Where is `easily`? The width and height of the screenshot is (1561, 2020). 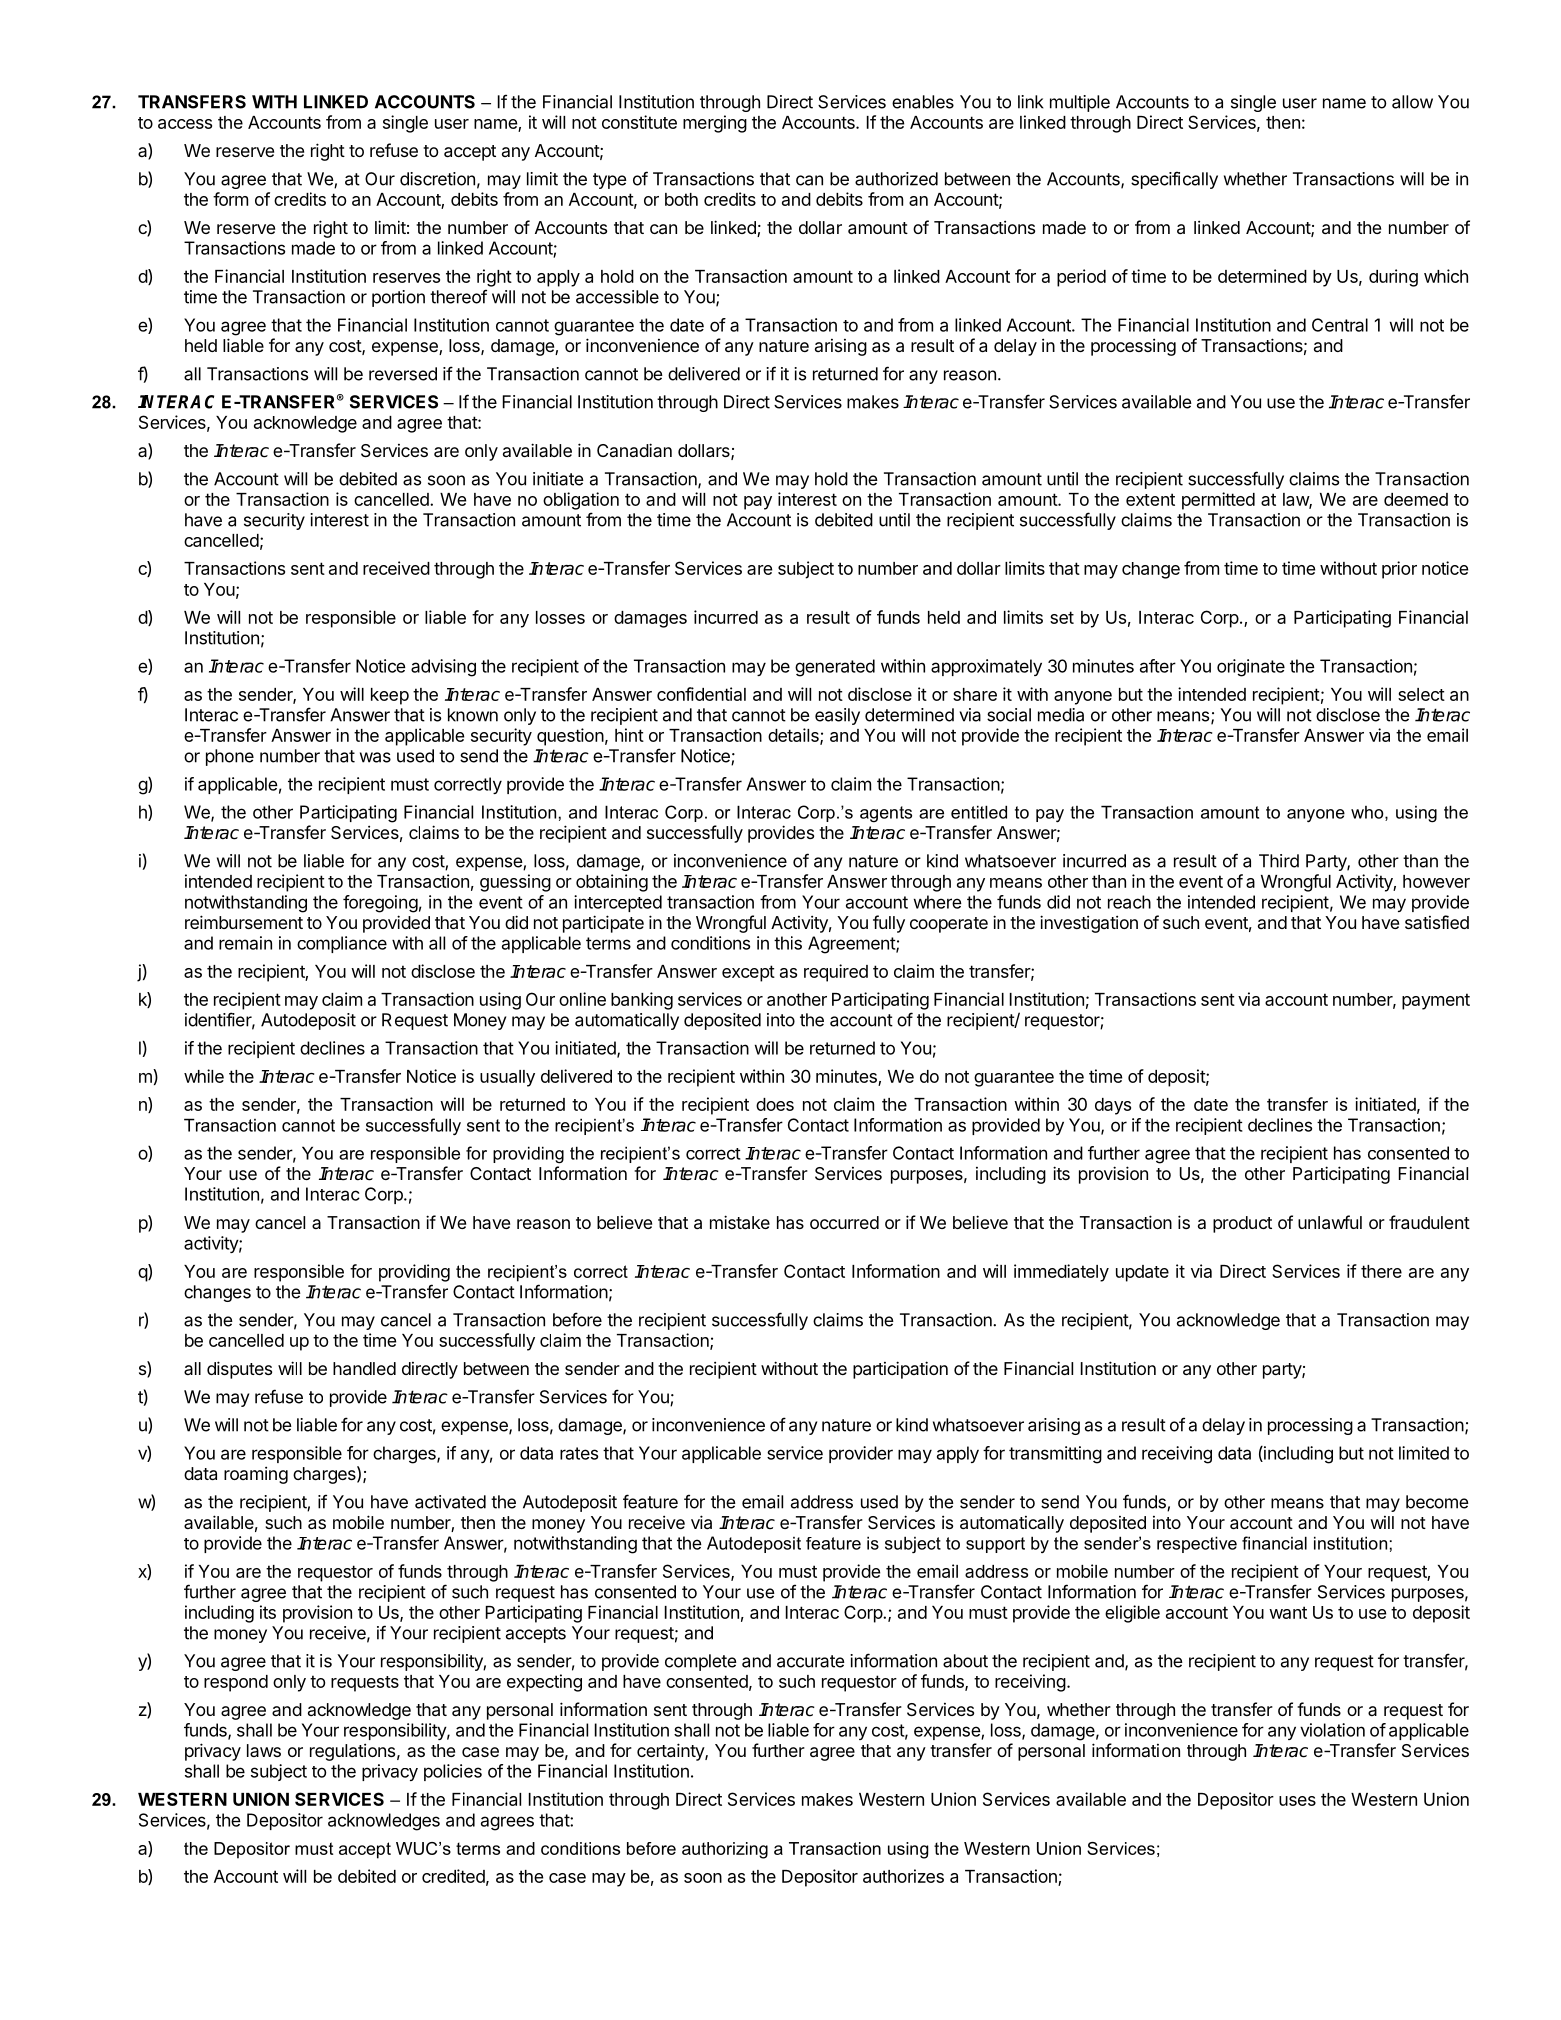
easily is located at coordinates (837, 716).
